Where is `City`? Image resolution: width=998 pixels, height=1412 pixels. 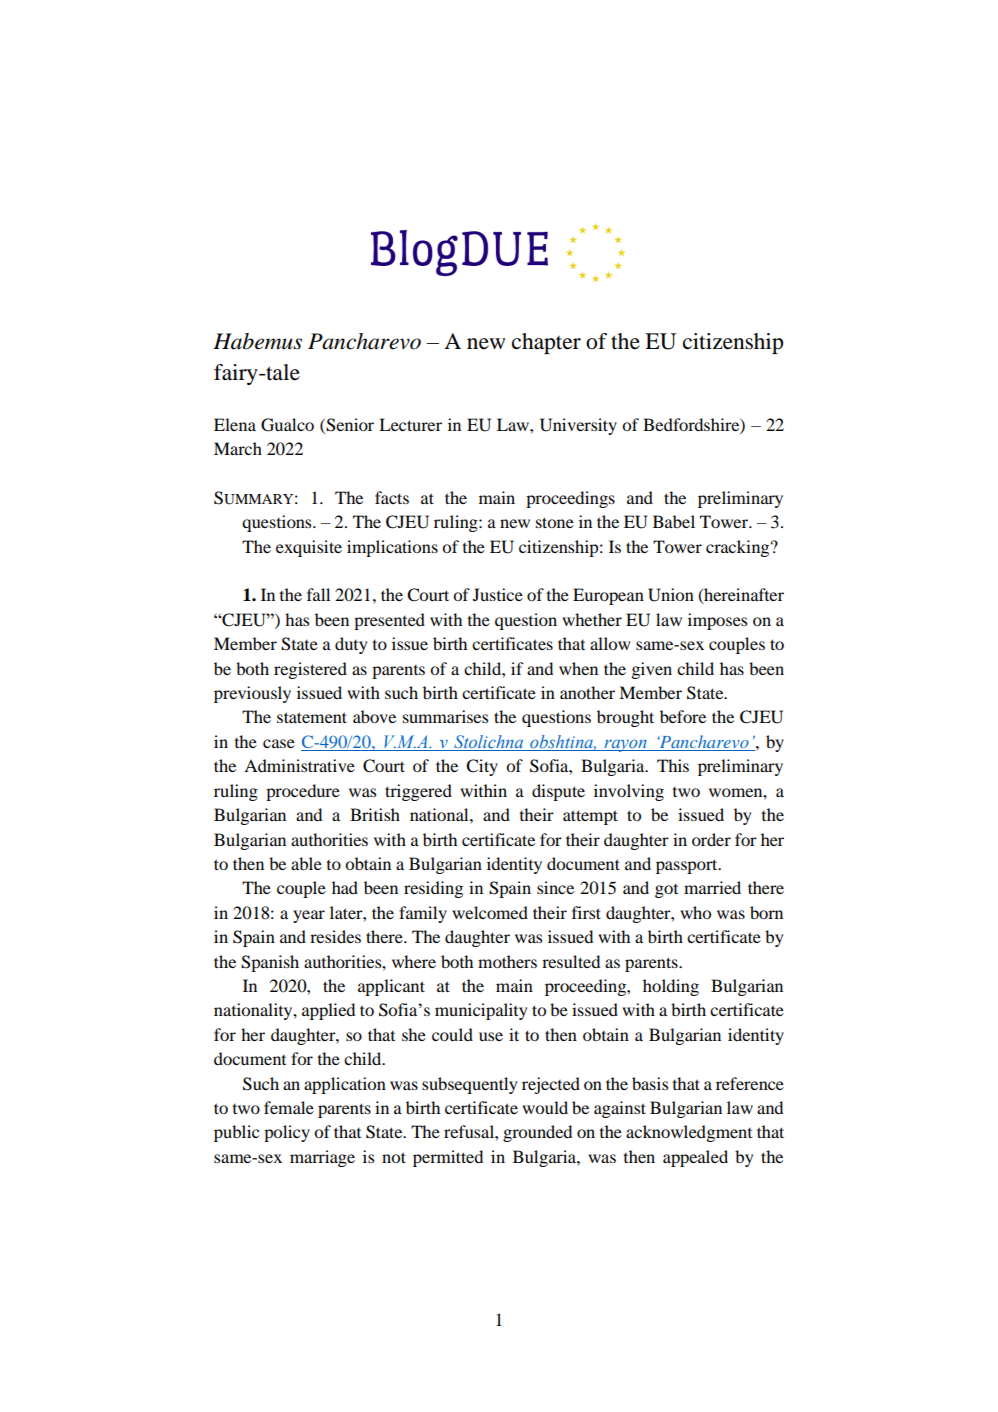 City is located at coordinates (482, 767).
